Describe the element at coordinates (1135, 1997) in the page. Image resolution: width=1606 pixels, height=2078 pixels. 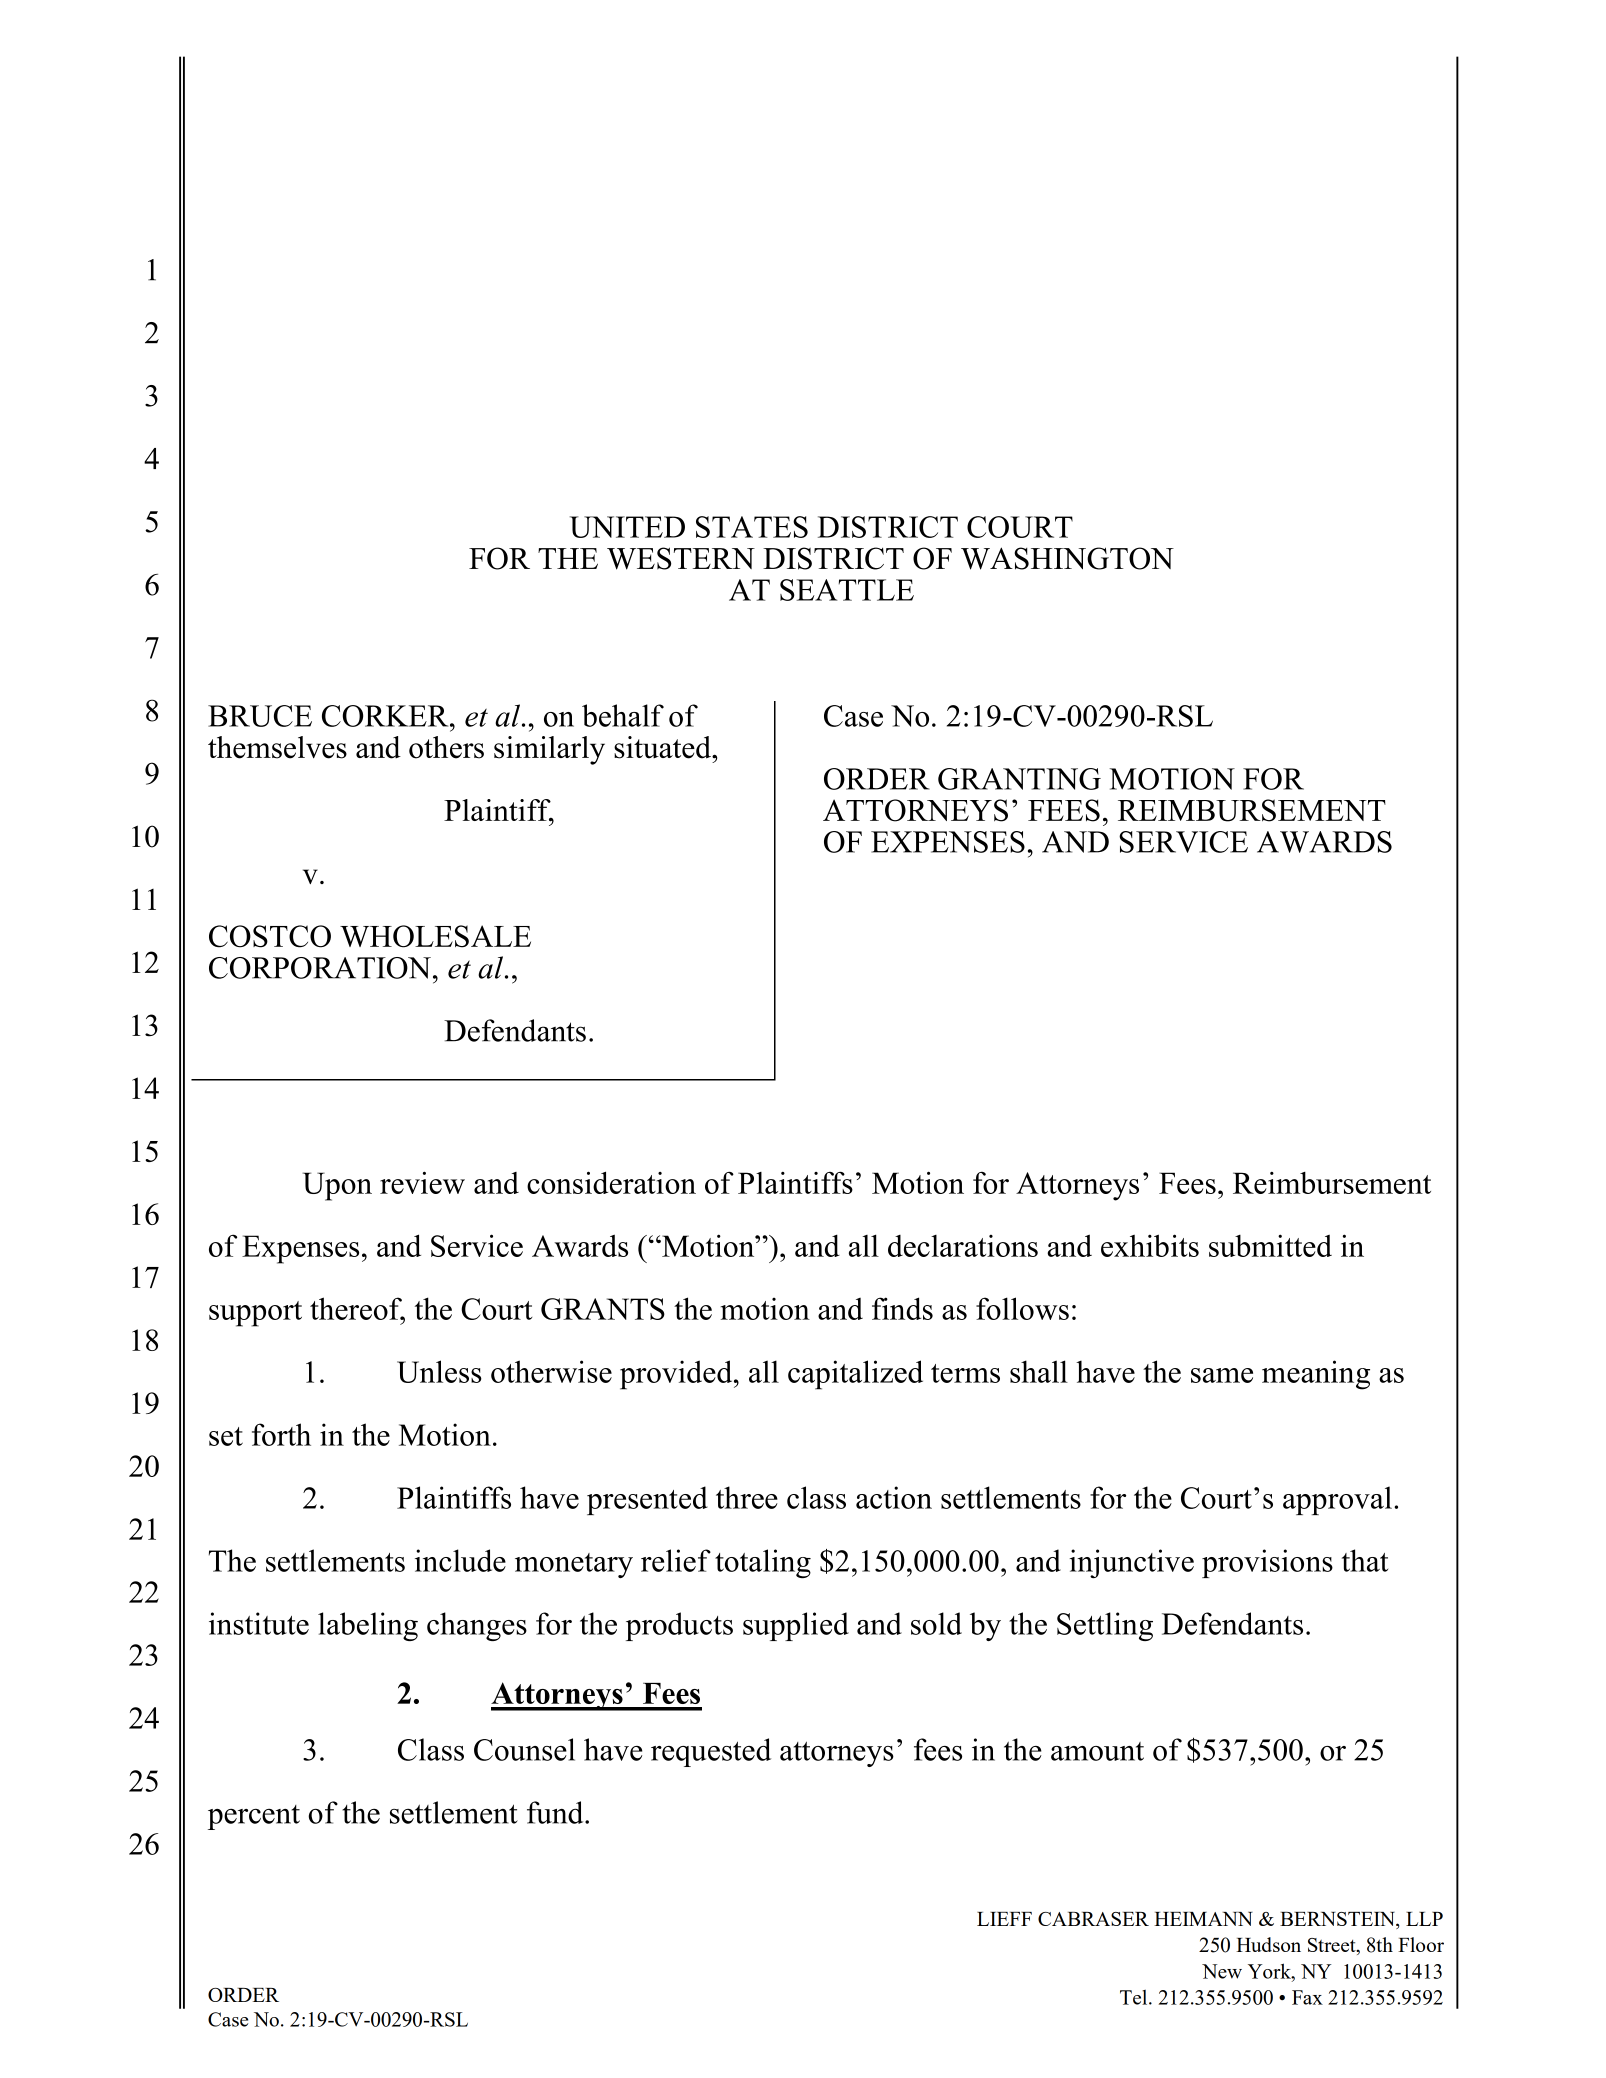
I see `Tel` at that location.
